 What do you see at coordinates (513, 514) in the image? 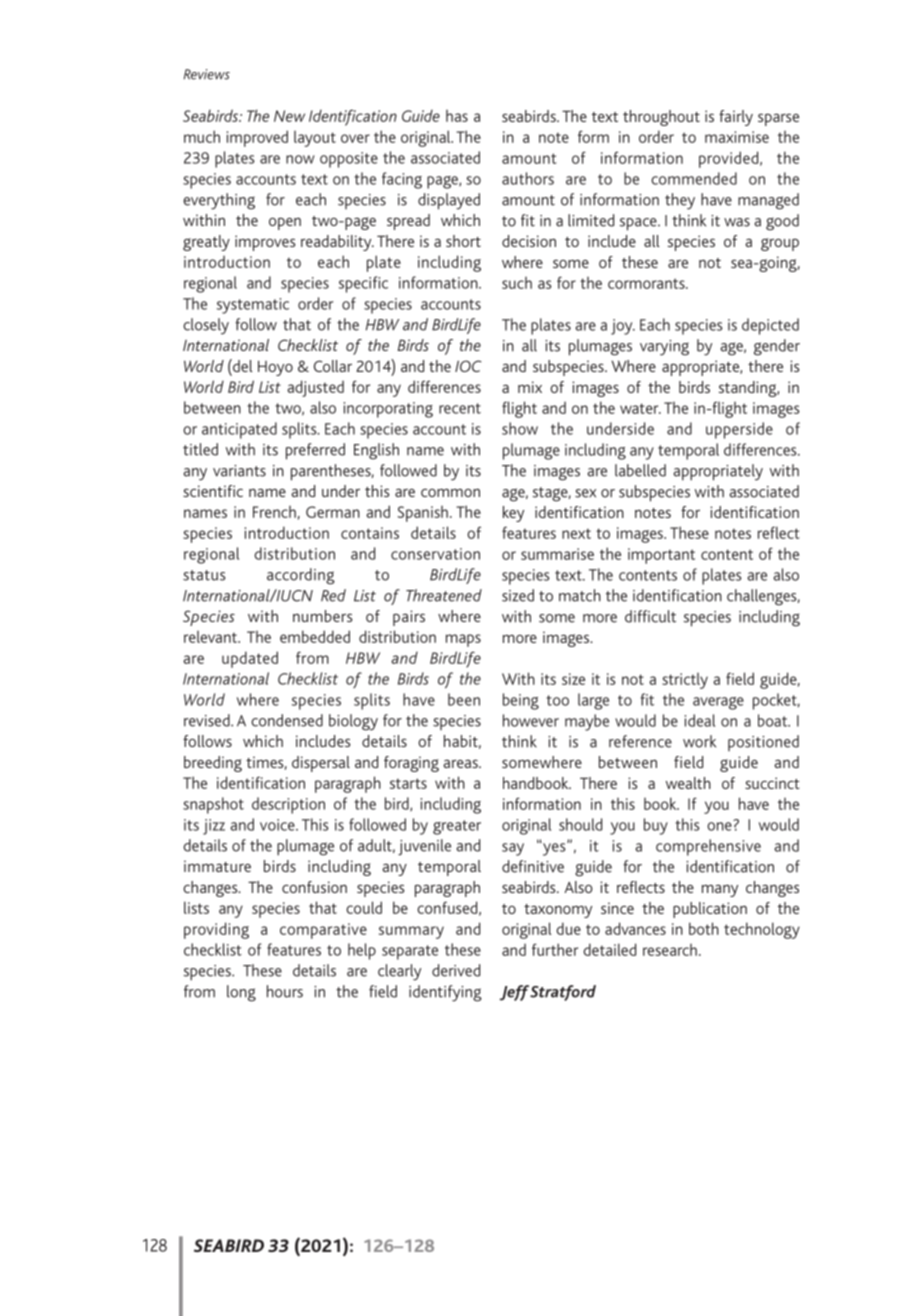
I see `key` at bounding box center [513, 514].
